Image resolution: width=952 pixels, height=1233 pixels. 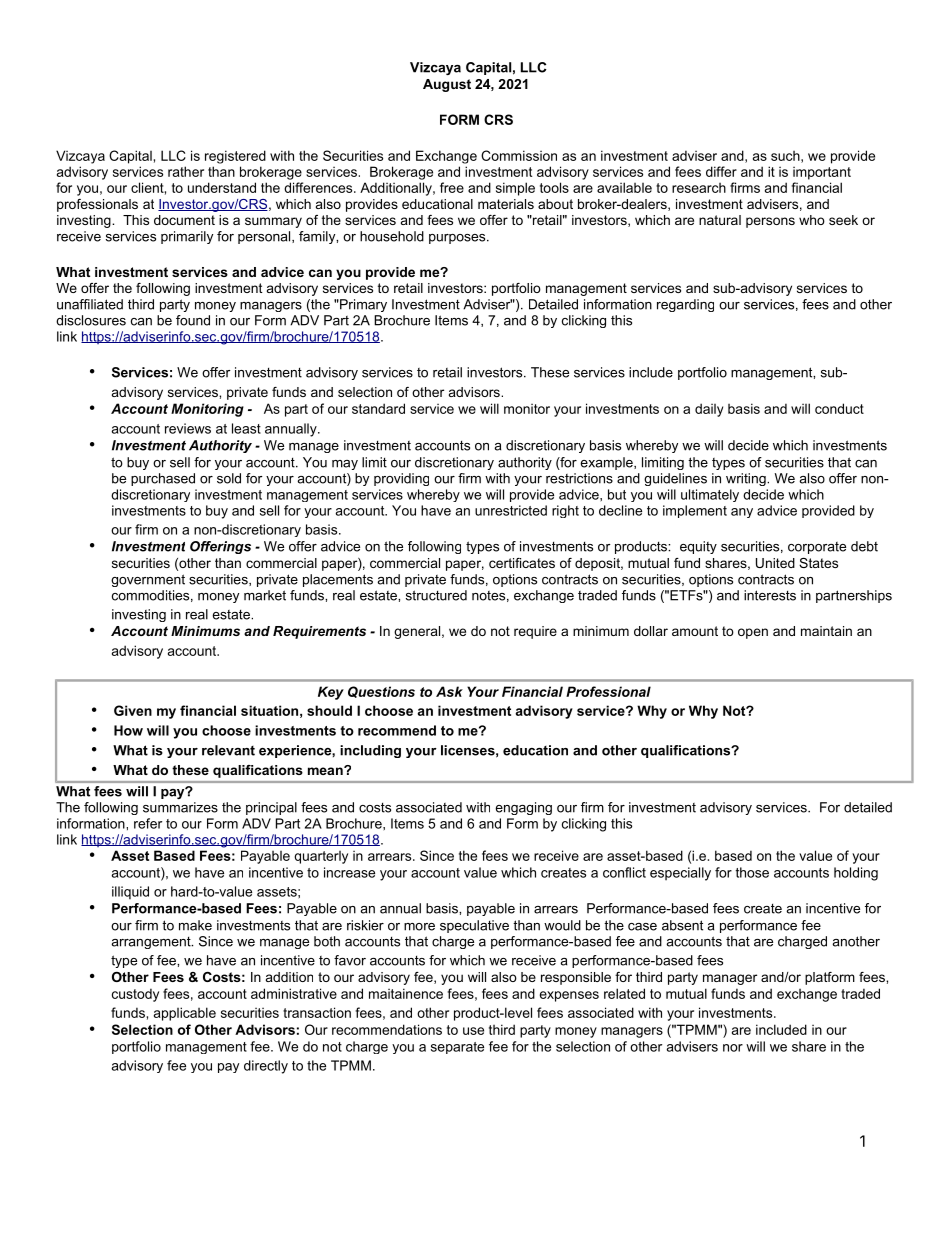 What do you see at coordinates (753, 633) in the screenshot?
I see `open` at bounding box center [753, 633].
